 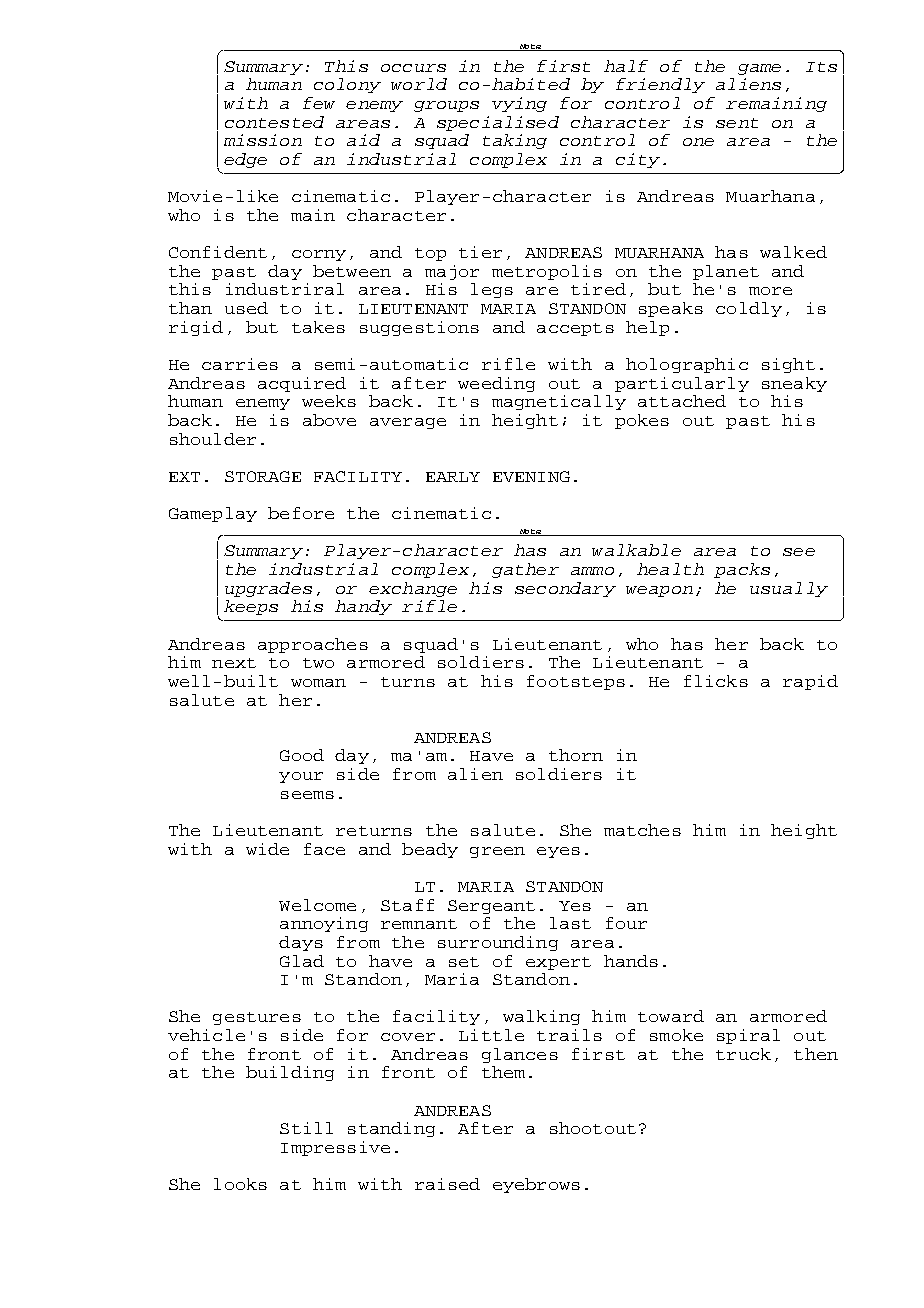 I want to click on looks, so click(x=240, y=1184).
